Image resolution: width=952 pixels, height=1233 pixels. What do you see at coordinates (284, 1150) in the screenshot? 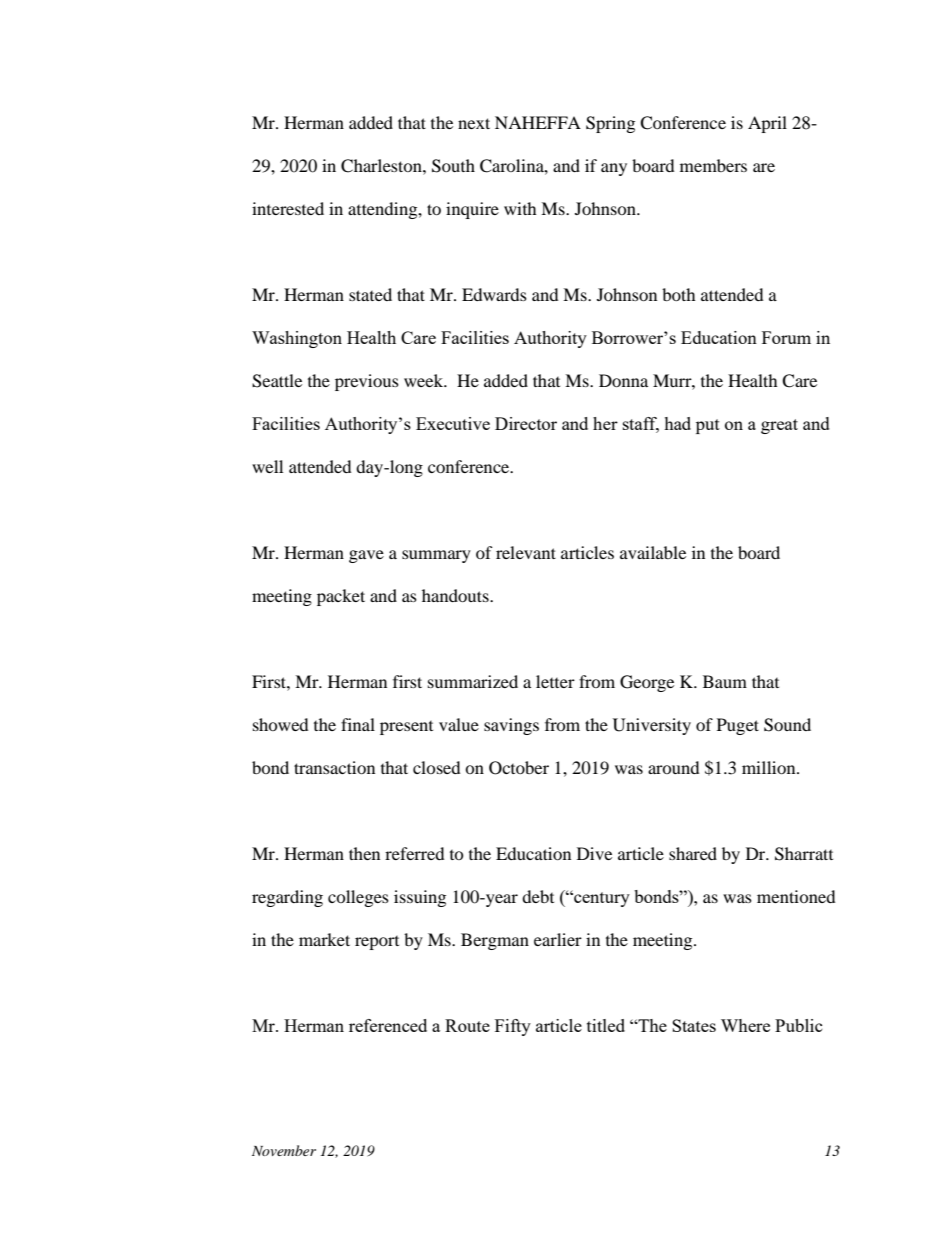
I see `November` at bounding box center [284, 1150].
